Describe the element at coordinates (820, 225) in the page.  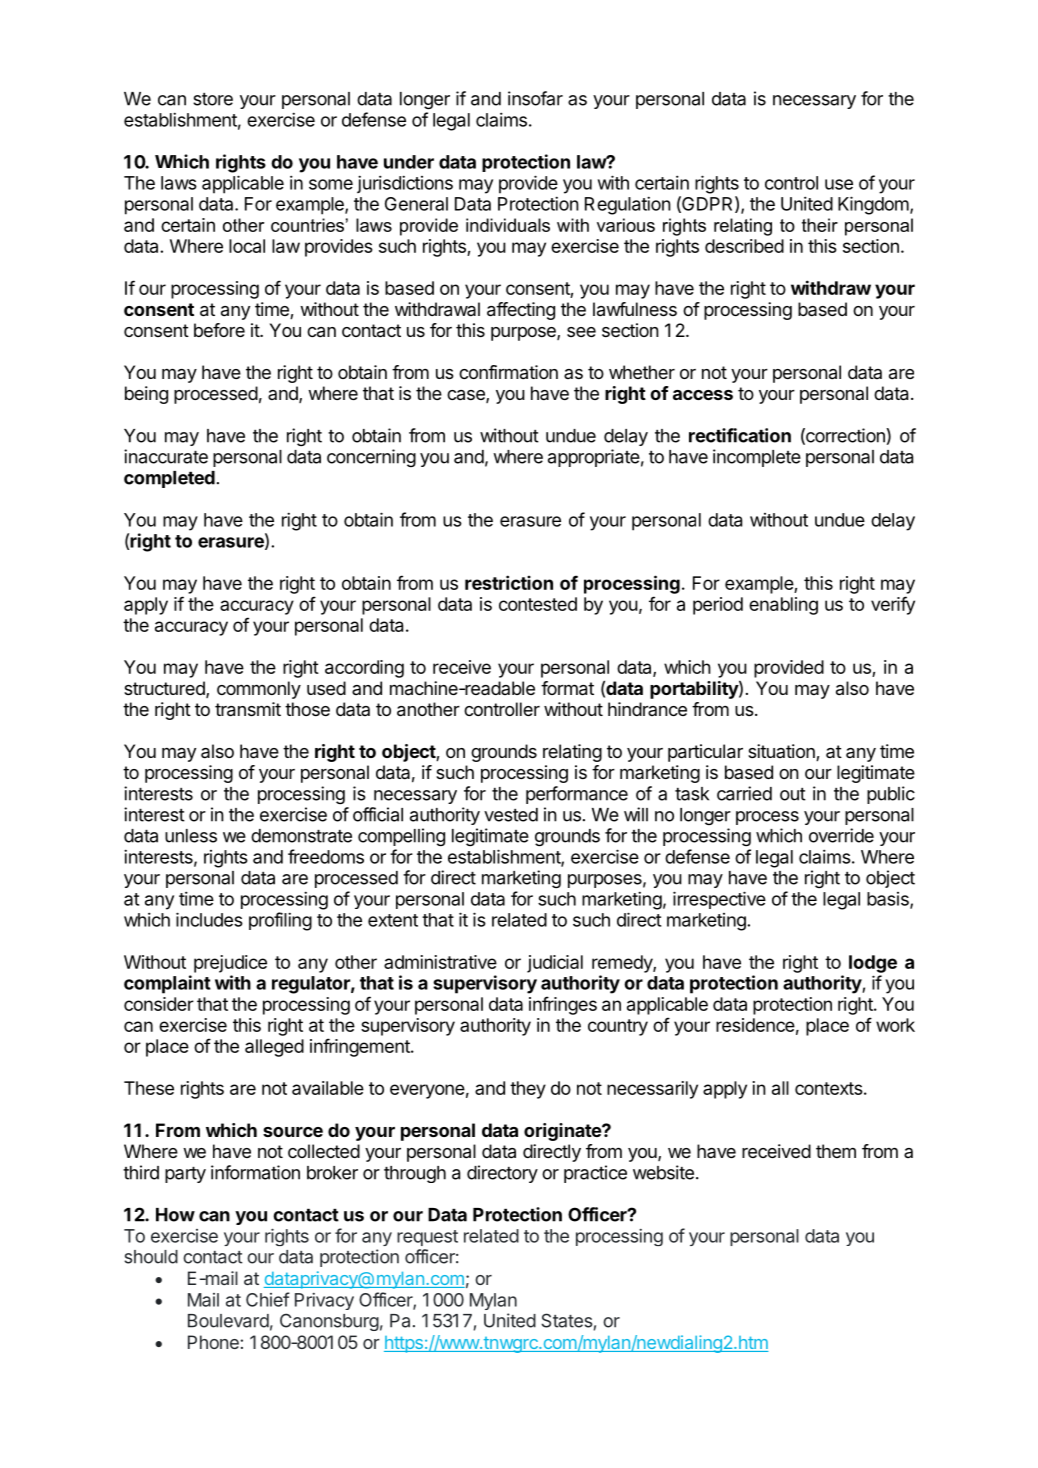
I see `their` at that location.
